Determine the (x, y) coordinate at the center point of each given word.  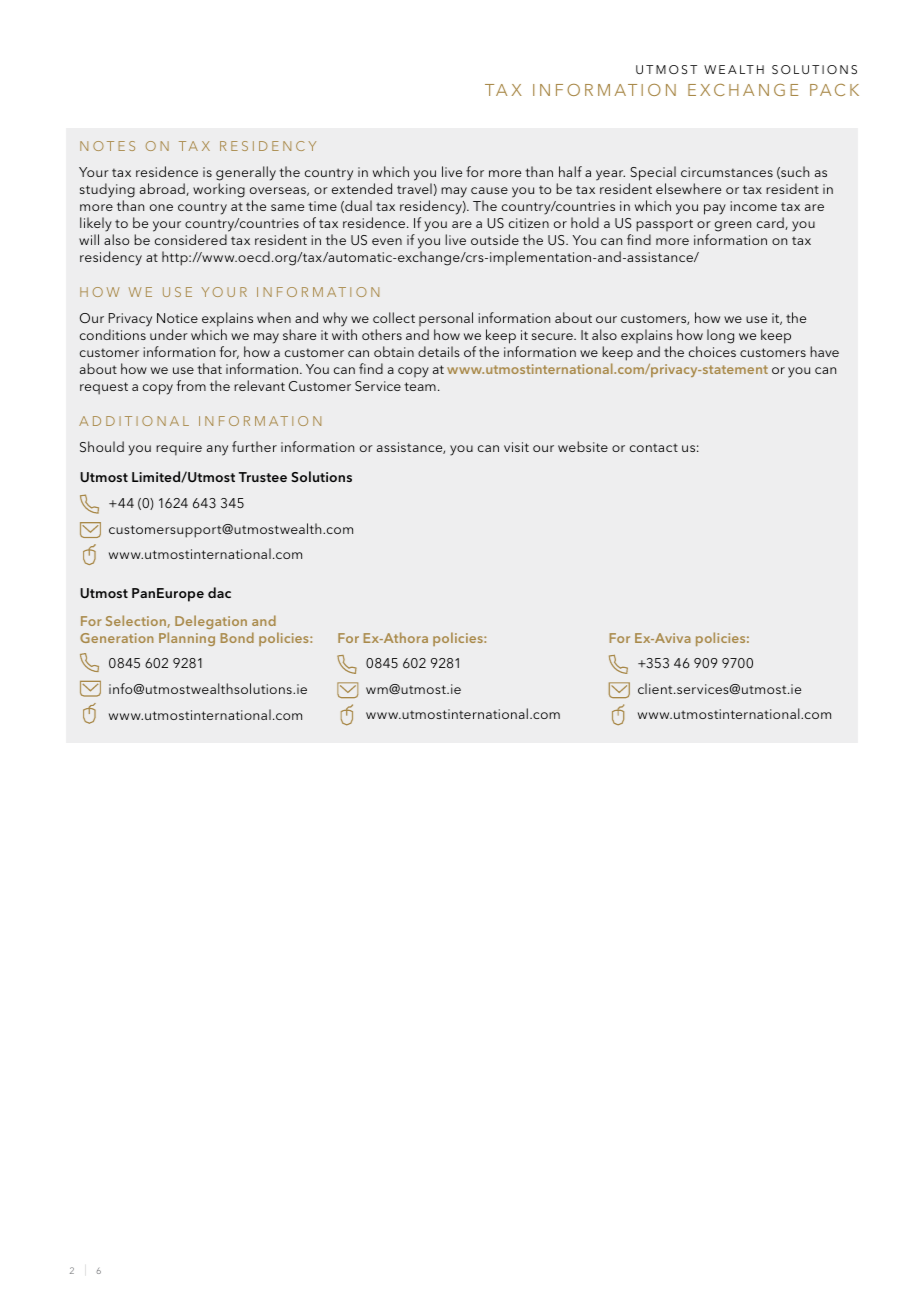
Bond (237, 637)
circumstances (727, 172)
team (420, 386)
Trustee (263, 477)
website (583, 446)
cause (489, 190)
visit (516, 447)
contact (654, 447)
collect (394, 317)
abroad (163, 189)
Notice (177, 318)
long (720, 336)
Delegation (211, 622)
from (191, 385)
